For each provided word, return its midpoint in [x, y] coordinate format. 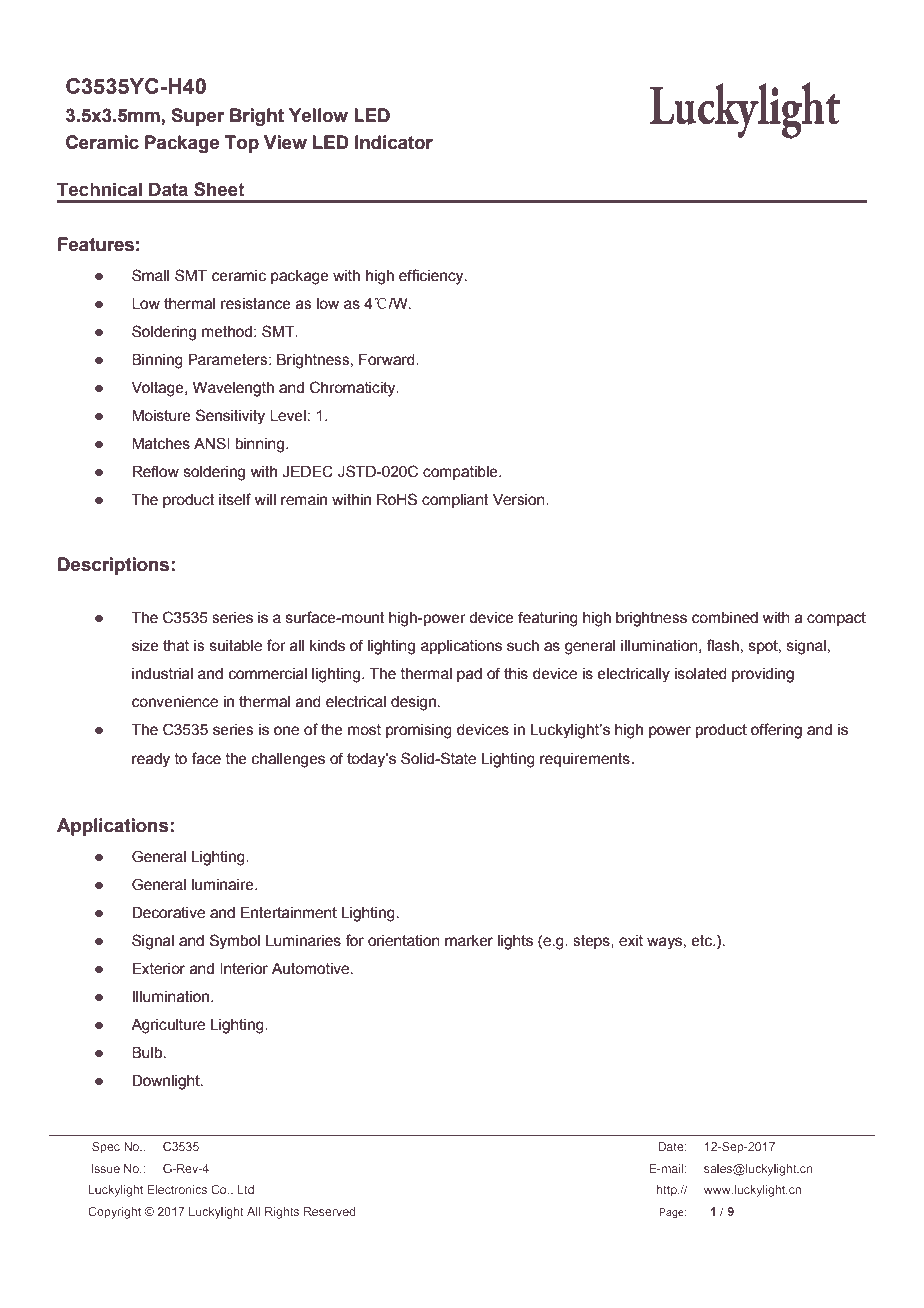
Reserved [329, 1211]
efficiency [432, 277]
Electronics [177, 1189]
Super [197, 117]
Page [672, 1213]
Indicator [394, 142]
